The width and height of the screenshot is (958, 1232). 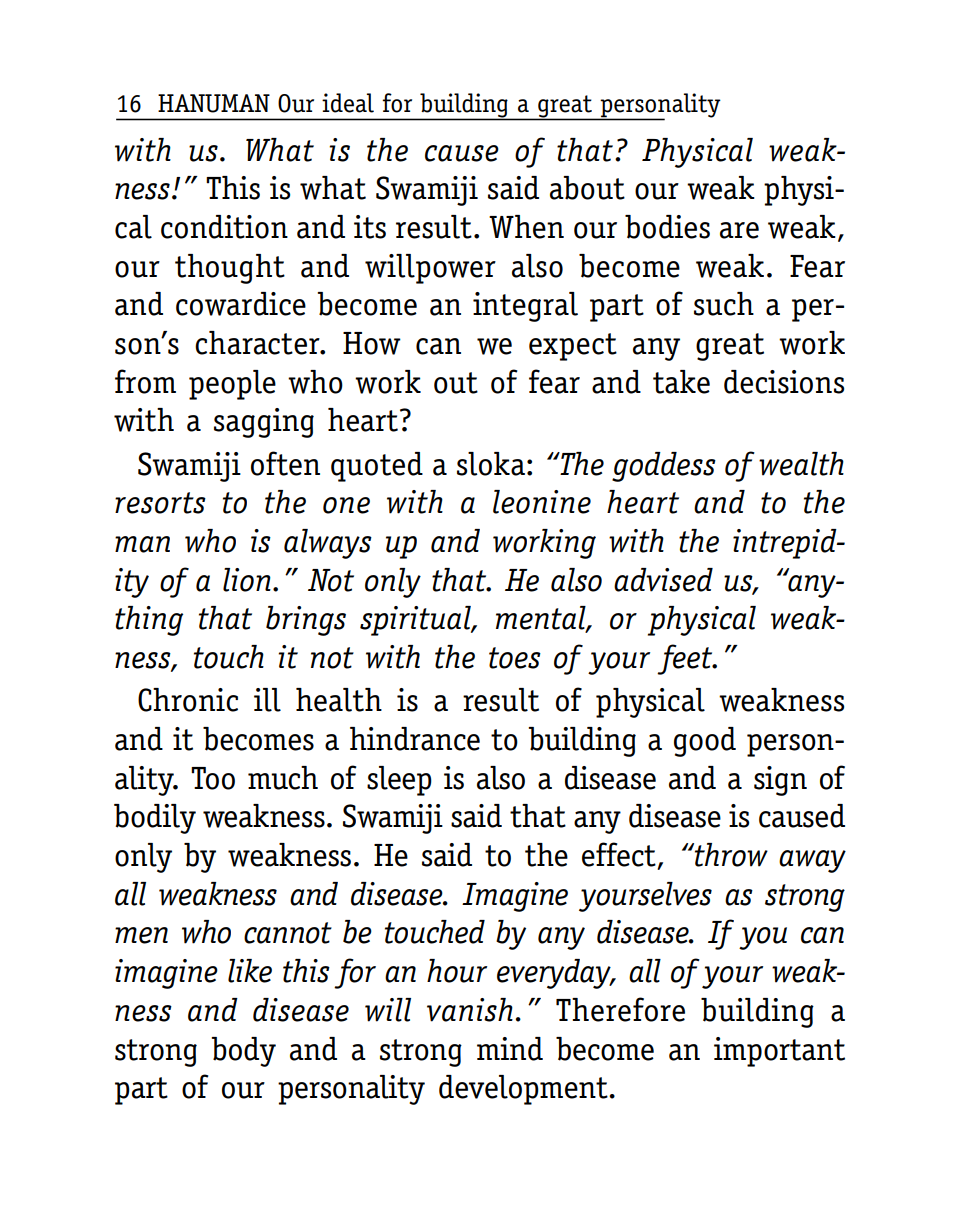 What do you see at coordinates (730, 855) in the screenshot?
I see `throw` at bounding box center [730, 855].
